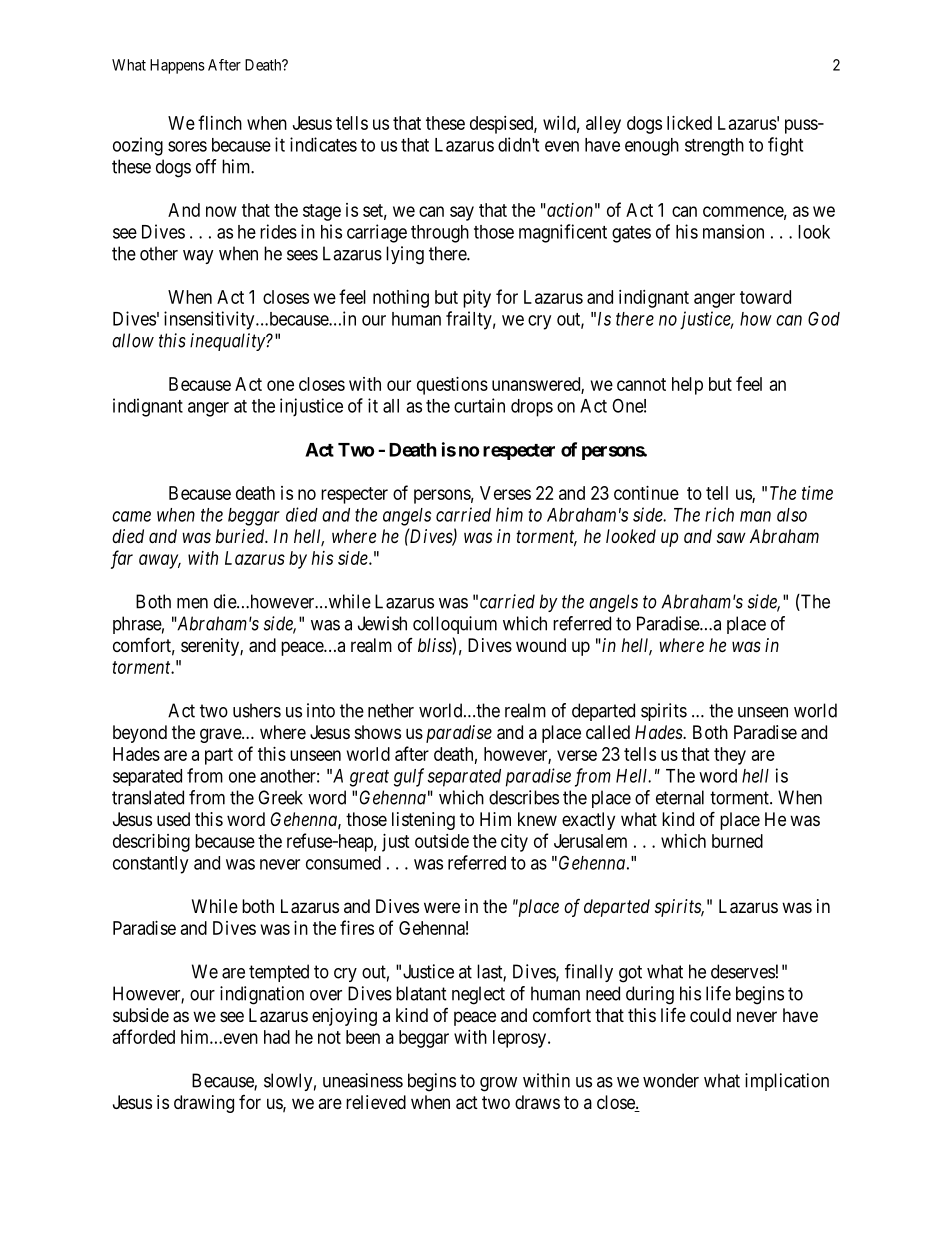 This document has width=952, height=1233. What do you see at coordinates (787, 1082) in the document?
I see `implication` at bounding box center [787, 1082].
